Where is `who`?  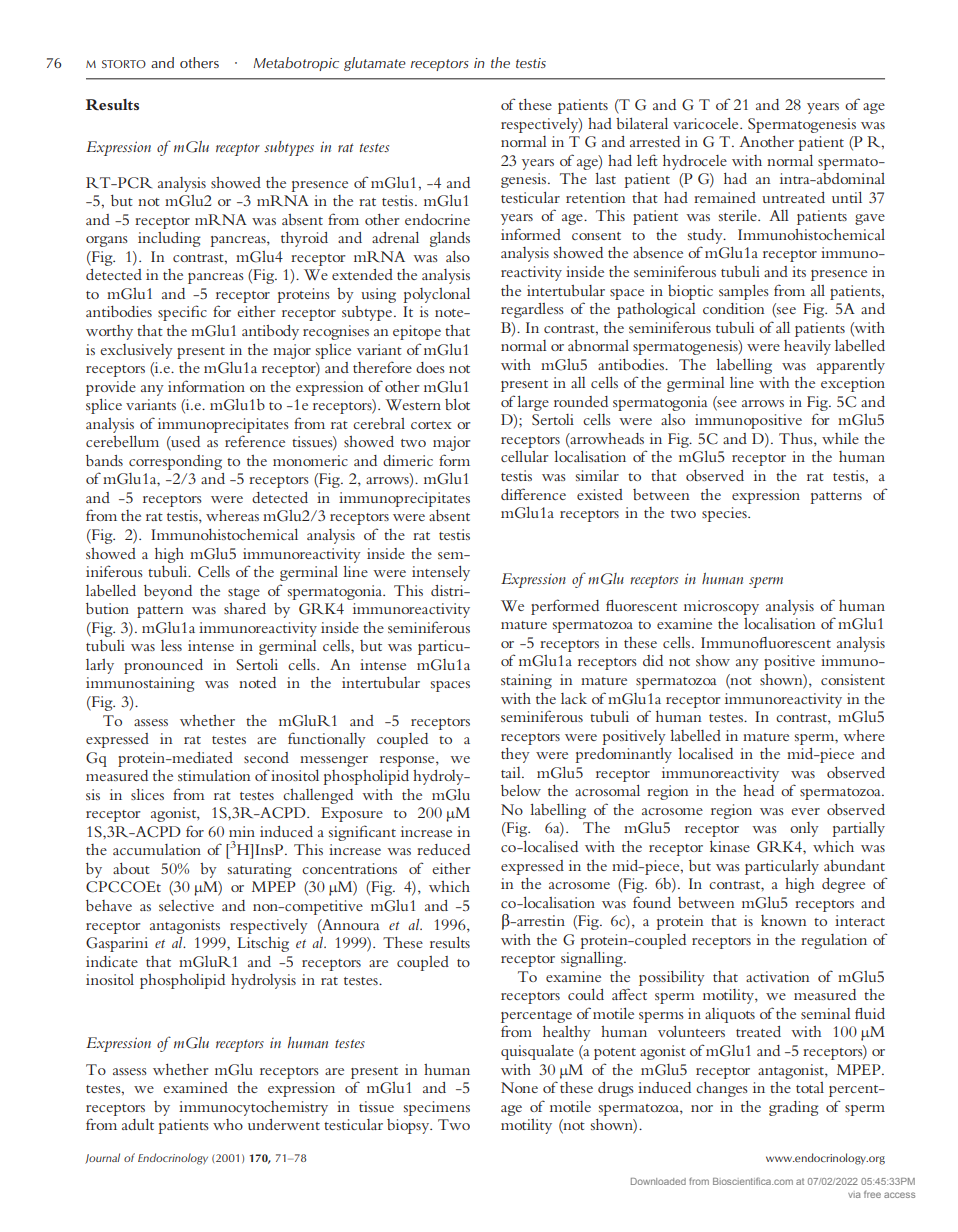
who is located at coordinates (228, 1124).
